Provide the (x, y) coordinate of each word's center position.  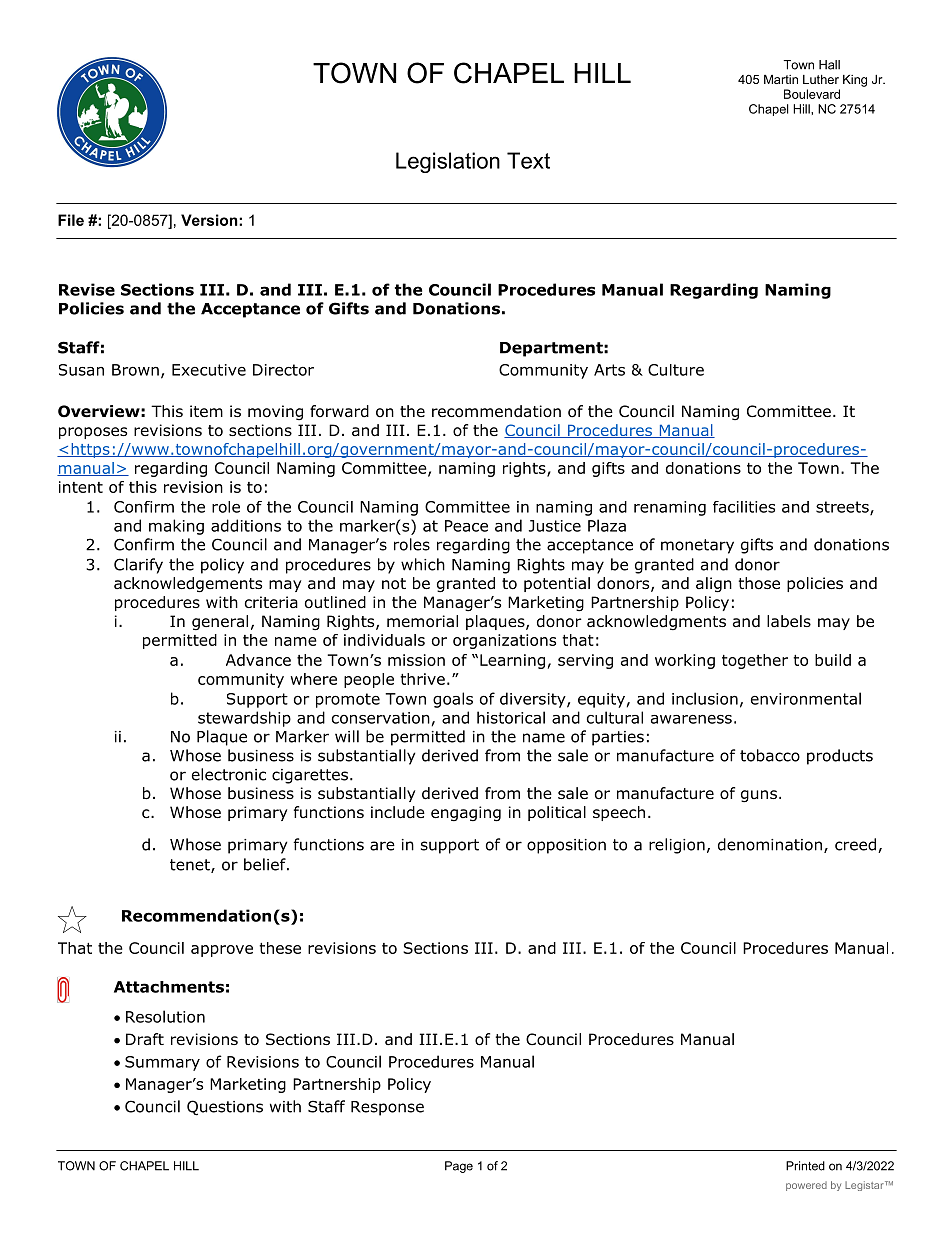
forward (339, 411)
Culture (676, 370)
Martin (781, 79)
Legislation (448, 162)
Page (459, 1167)
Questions (225, 1108)
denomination (771, 845)
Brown (135, 370)
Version (210, 220)
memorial (422, 621)
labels (789, 621)
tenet (191, 866)
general (220, 623)
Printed (805, 1166)
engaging (466, 814)
